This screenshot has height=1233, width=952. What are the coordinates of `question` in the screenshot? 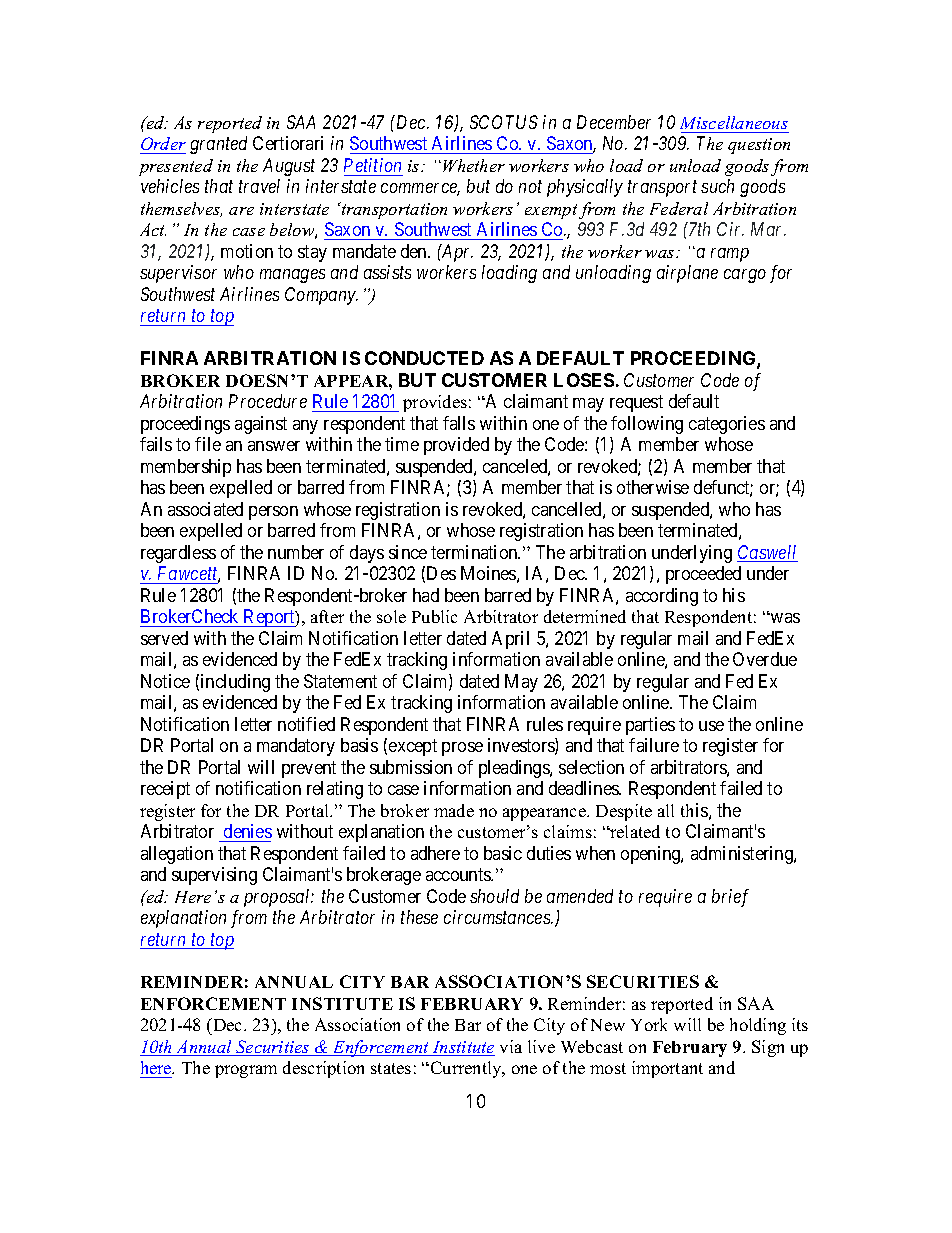 It's located at (759, 146).
